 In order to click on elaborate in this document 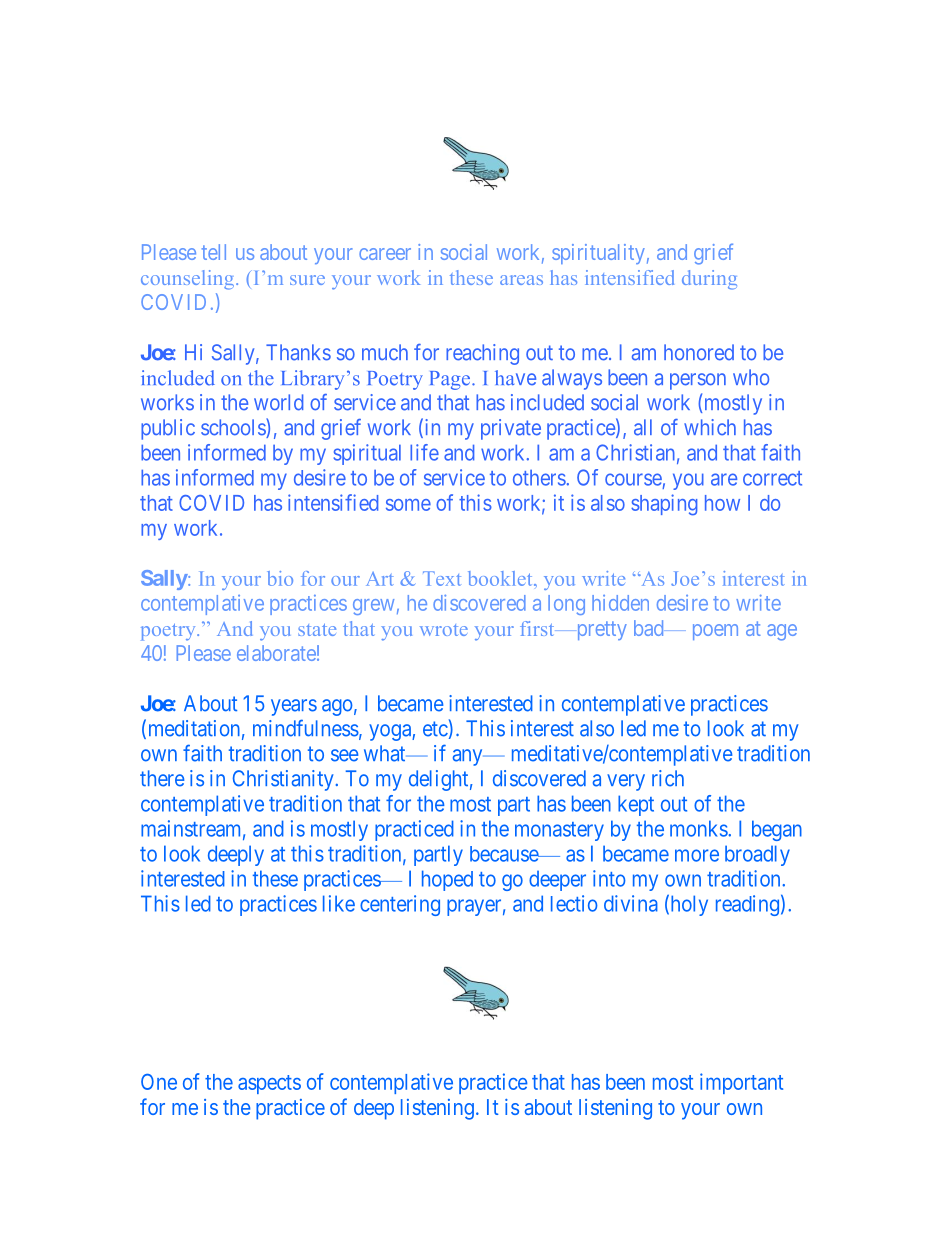, I will do `click(276, 653)`.
